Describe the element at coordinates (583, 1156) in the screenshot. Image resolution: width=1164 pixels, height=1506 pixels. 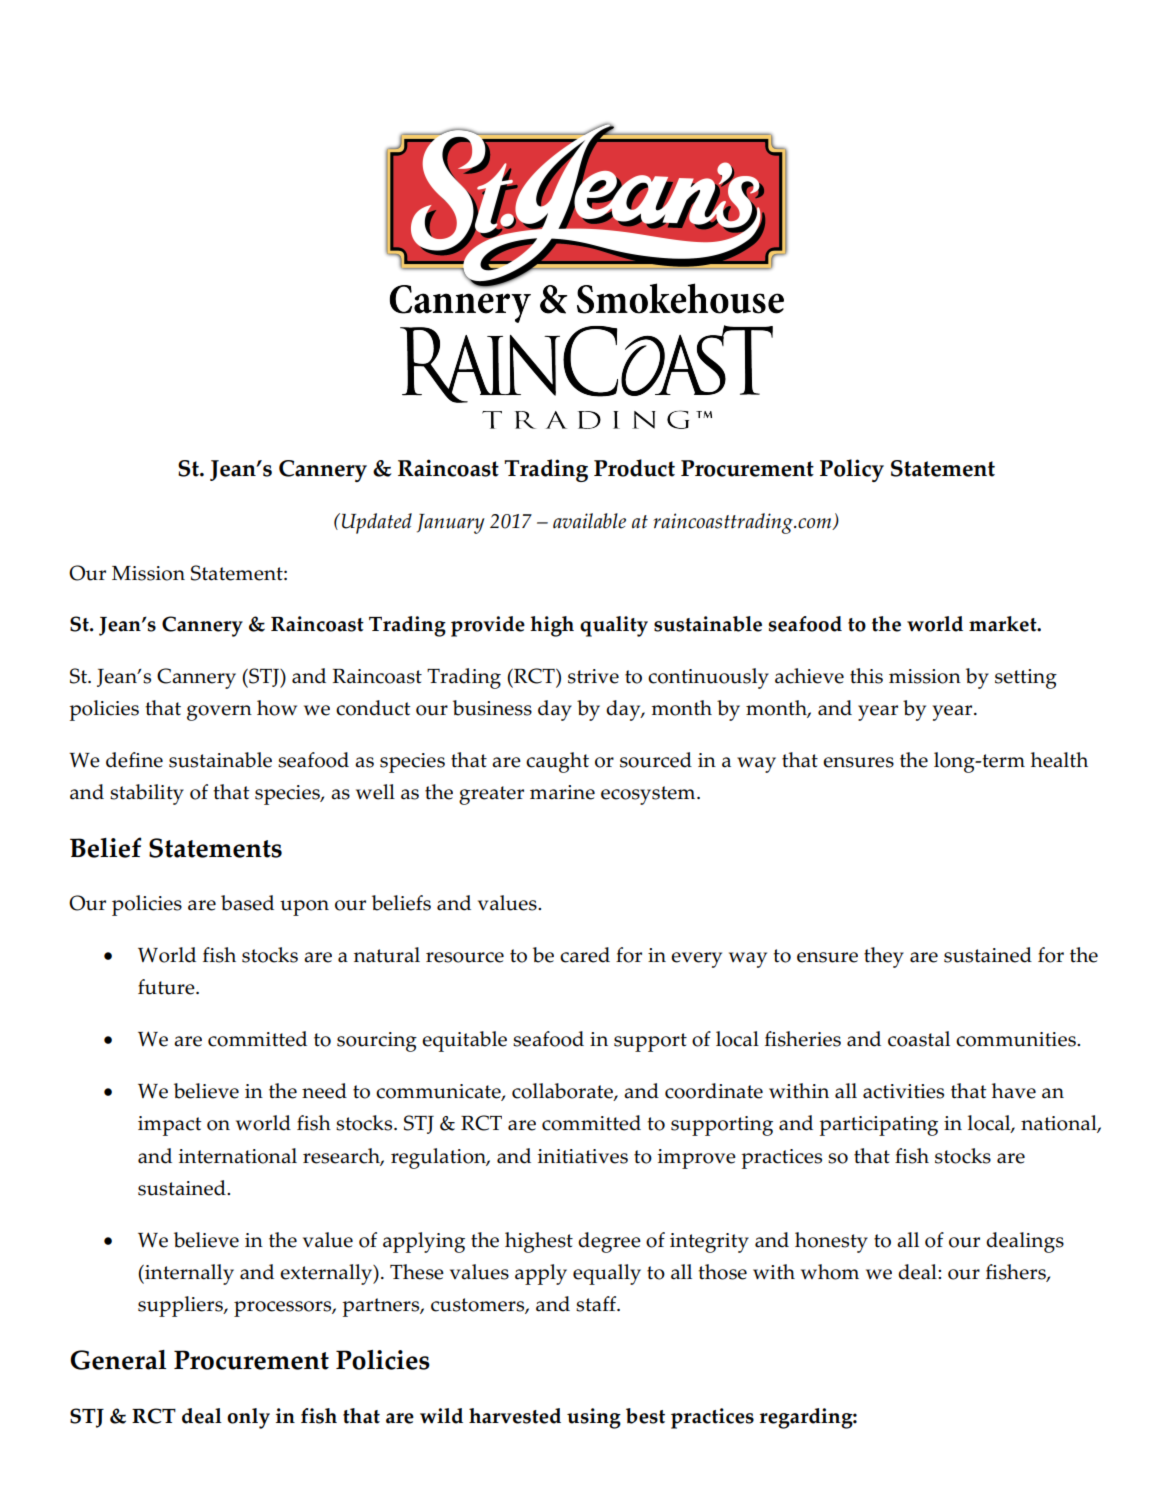
I see `initiatives` at that location.
